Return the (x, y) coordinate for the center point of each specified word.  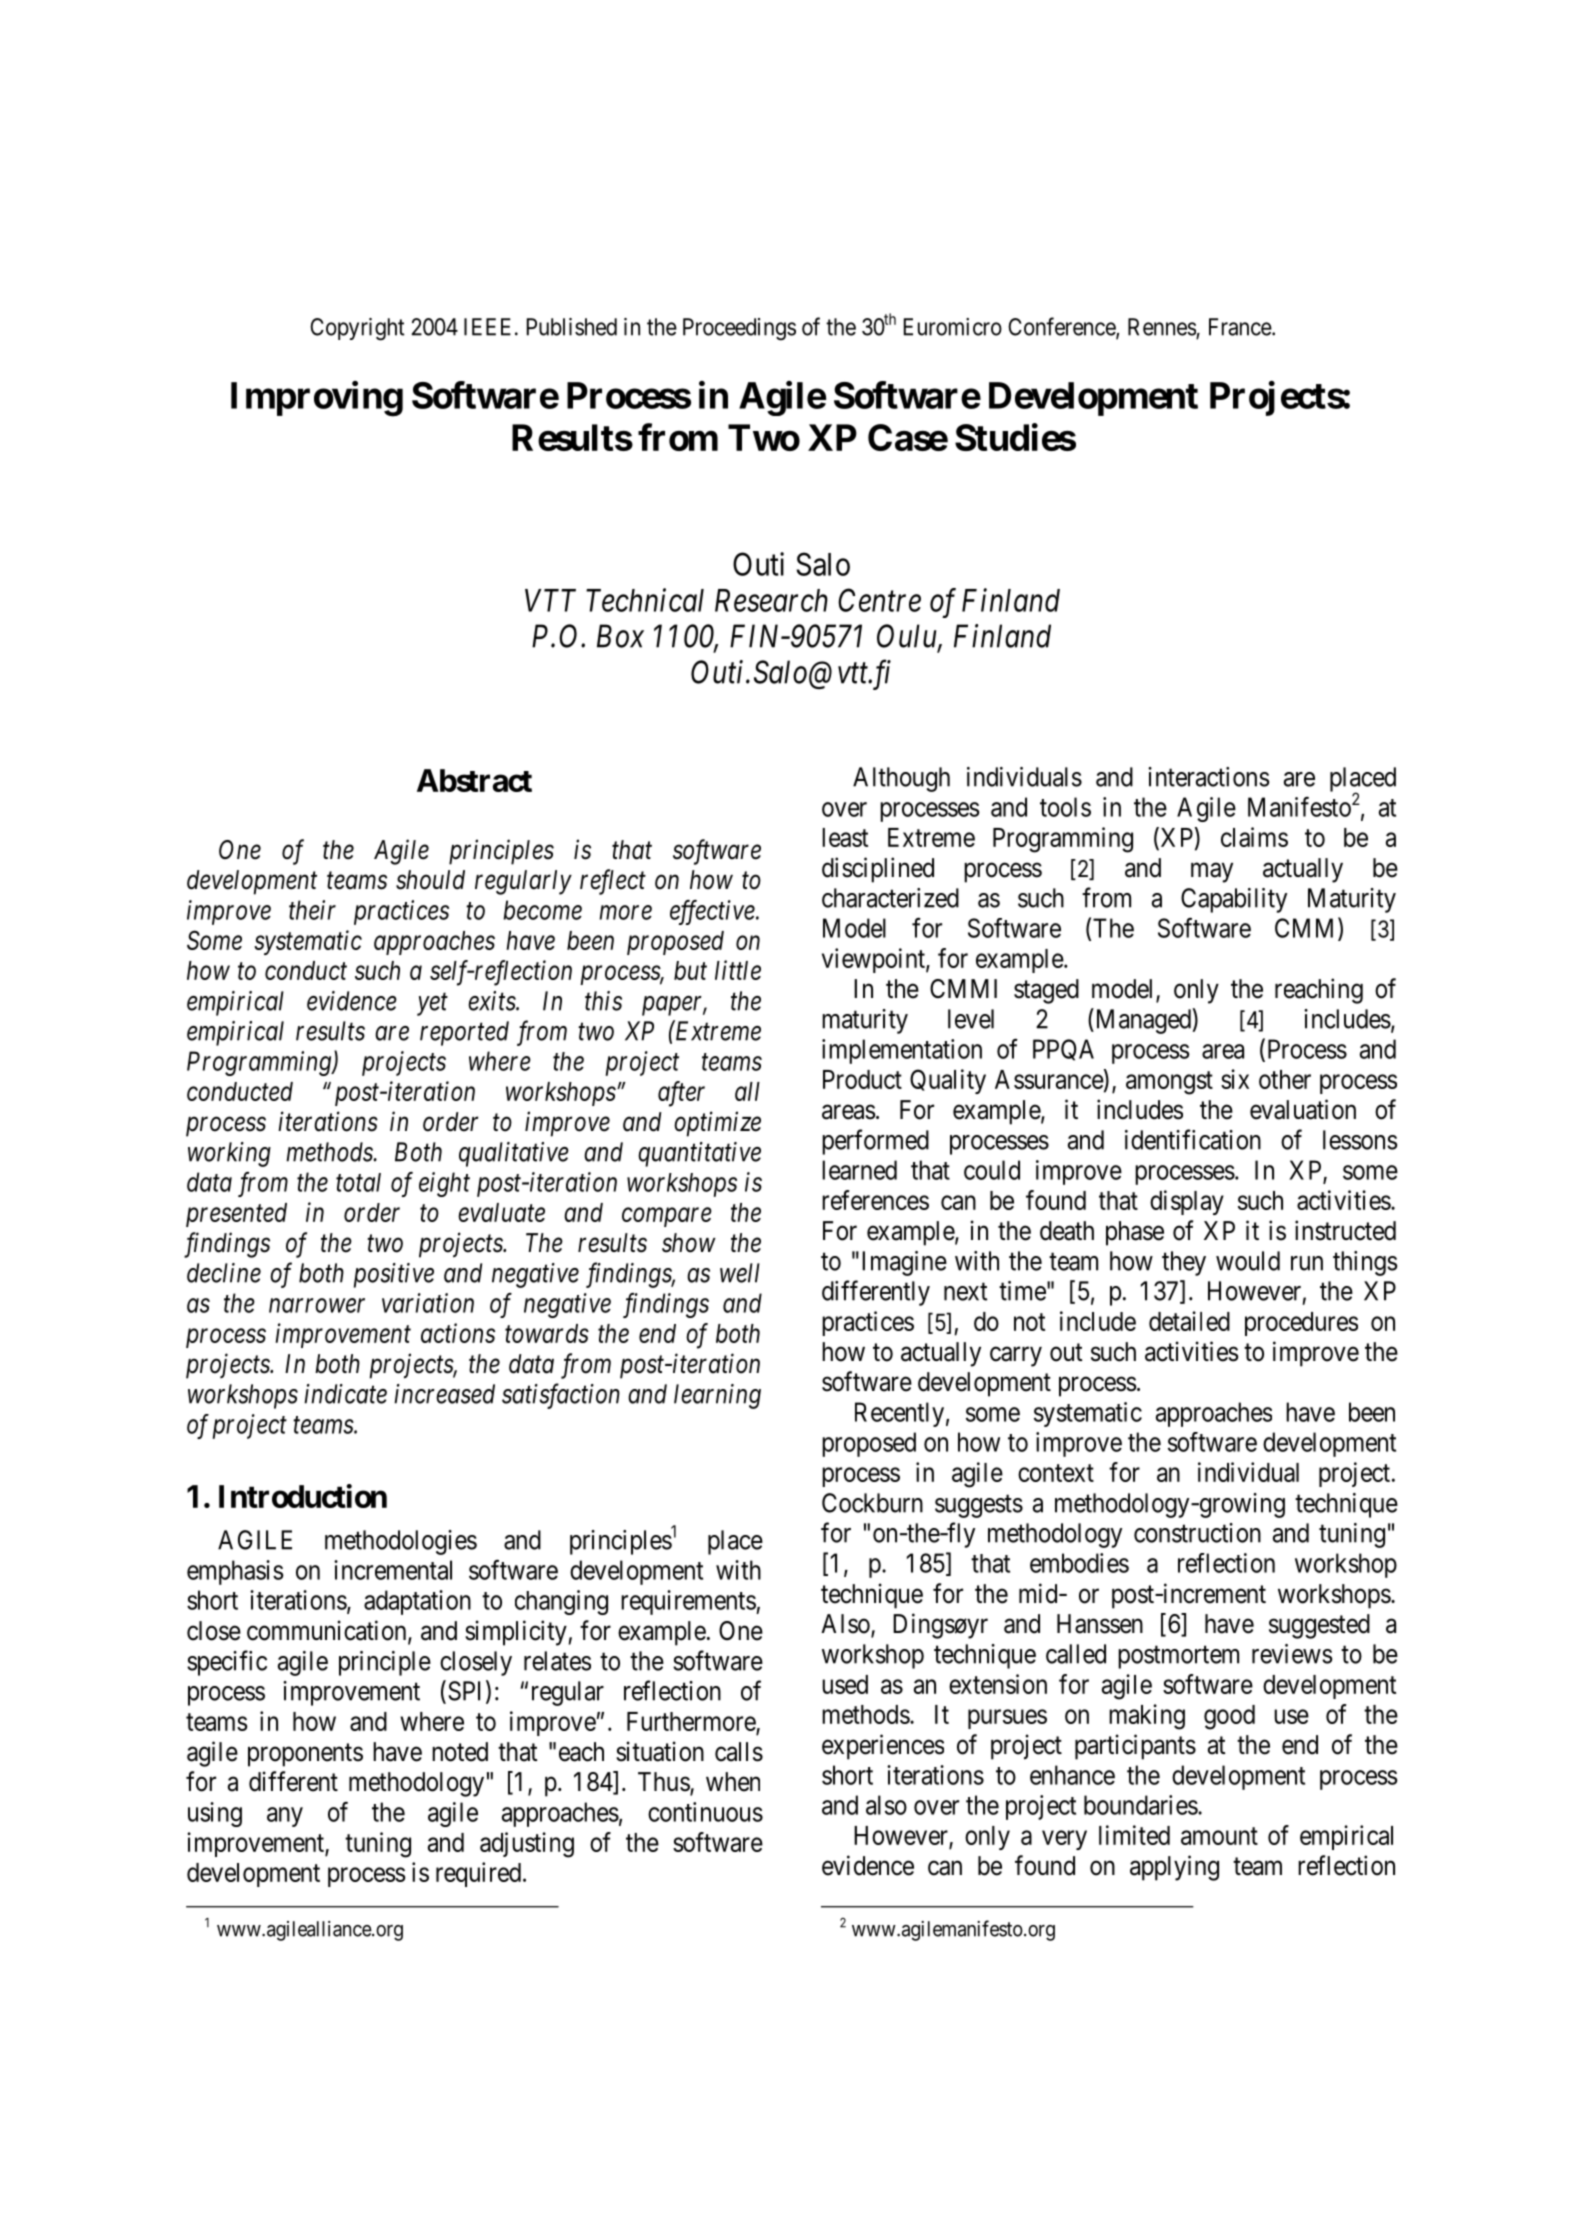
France (1241, 327)
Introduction (303, 1496)
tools (1065, 807)
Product (862, 1079)
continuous (705, 1812)
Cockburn (872, 1503)
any (285, 1817)
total (358, 1182)
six (1235, 1079)
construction (1197, 1533)
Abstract (474, 780)
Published (572, 327)
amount (1219, 1836)
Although (901, 779)
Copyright (357, 329)
